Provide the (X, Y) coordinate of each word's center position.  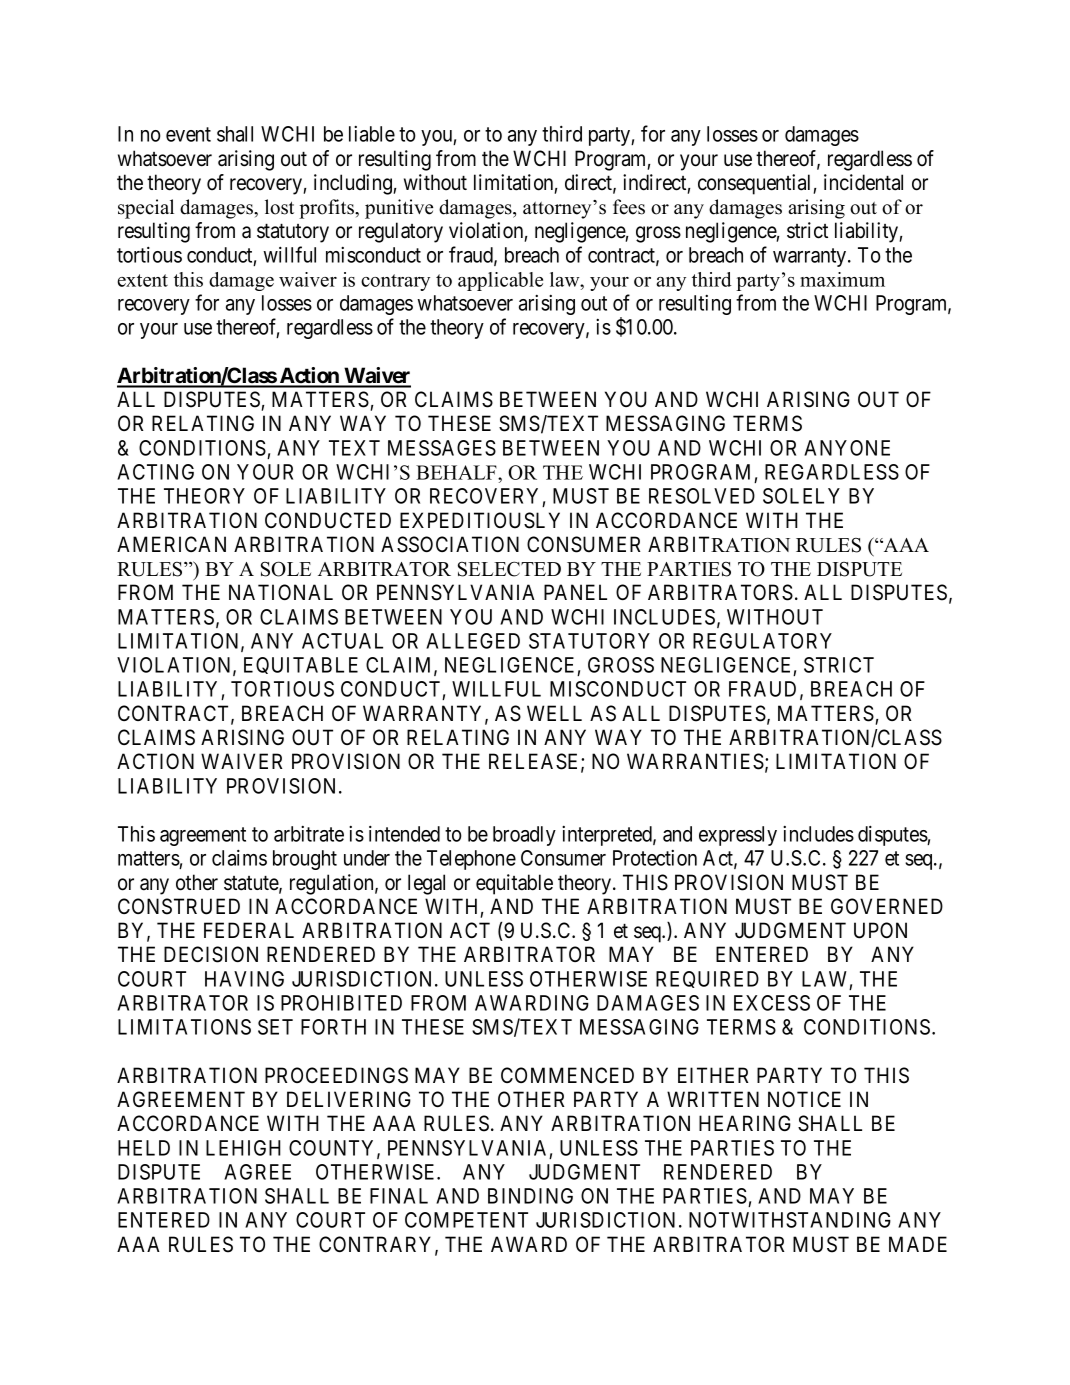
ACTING (155, 472)
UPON (880, 930)
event (188, 134)
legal (426, 884)
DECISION (211, 954)
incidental (863, 182)
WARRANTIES (695, 761)
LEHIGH (243, 1148)
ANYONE (847, 448)
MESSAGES (442, 448)
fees (629, 207)
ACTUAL (342, 641)
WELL (554, 713)
